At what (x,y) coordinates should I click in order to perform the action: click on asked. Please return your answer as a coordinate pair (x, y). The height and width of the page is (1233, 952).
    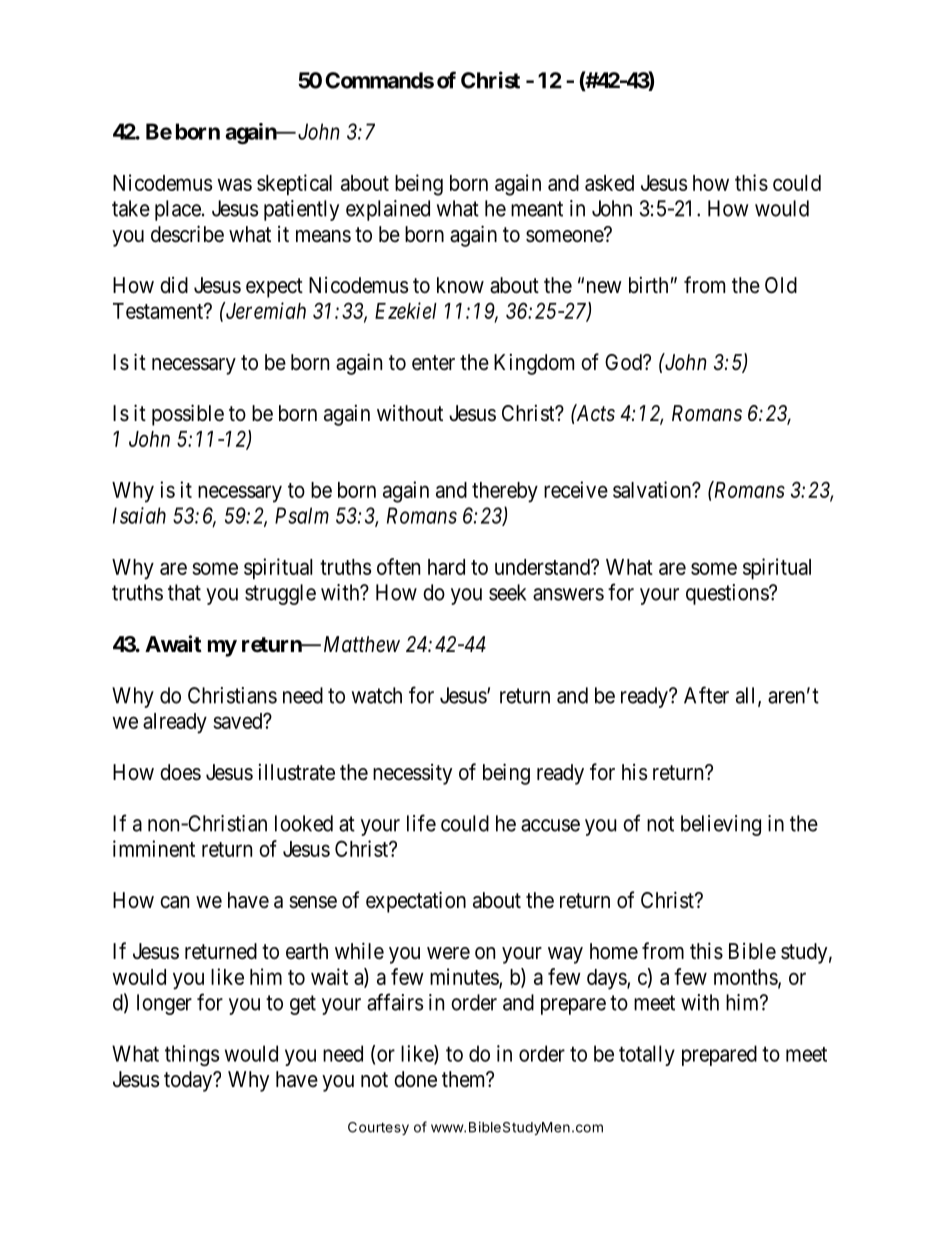
    Looking at the image, I should click on (609, 183).
